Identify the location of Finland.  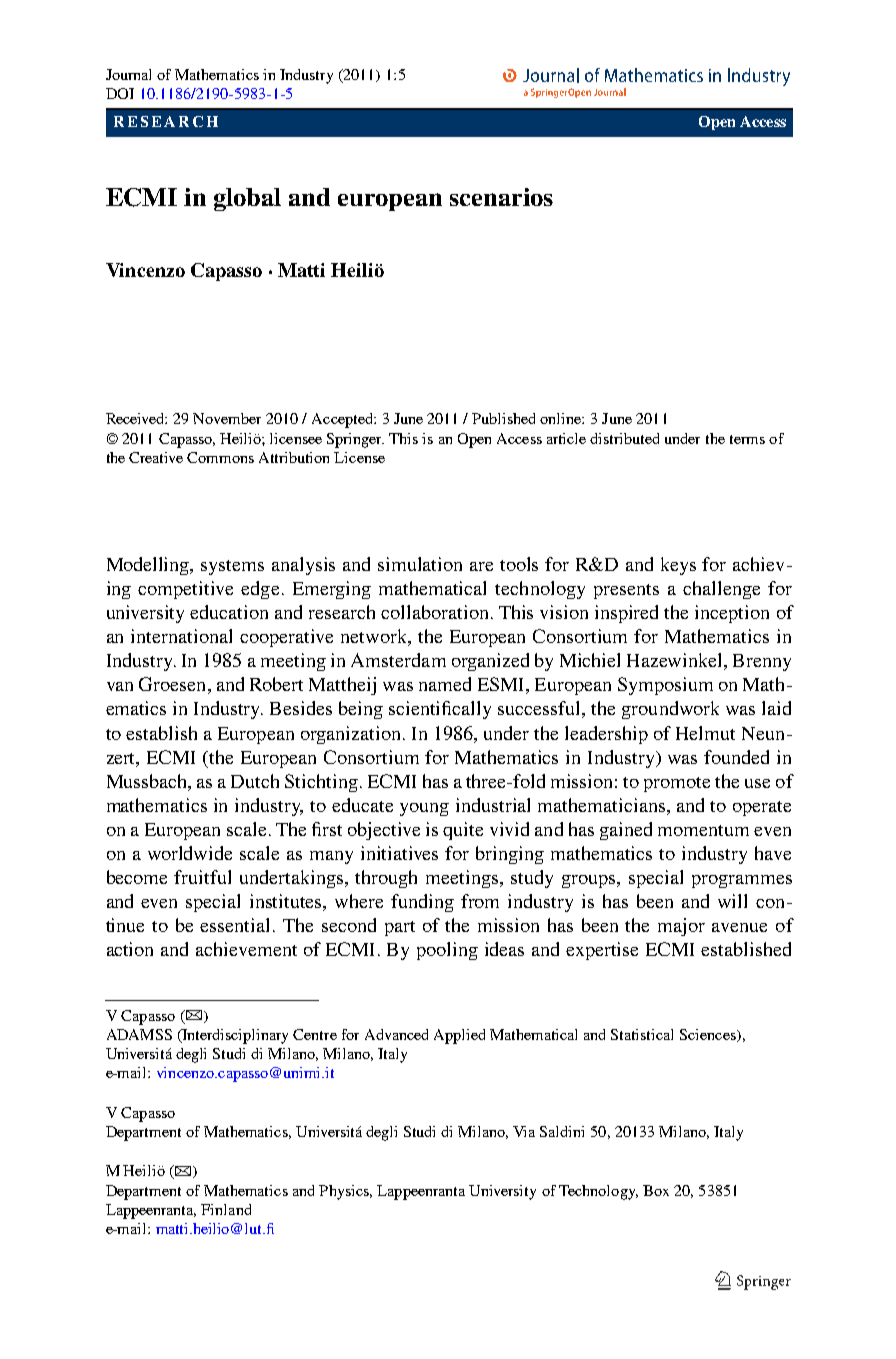
(226, 1209).
